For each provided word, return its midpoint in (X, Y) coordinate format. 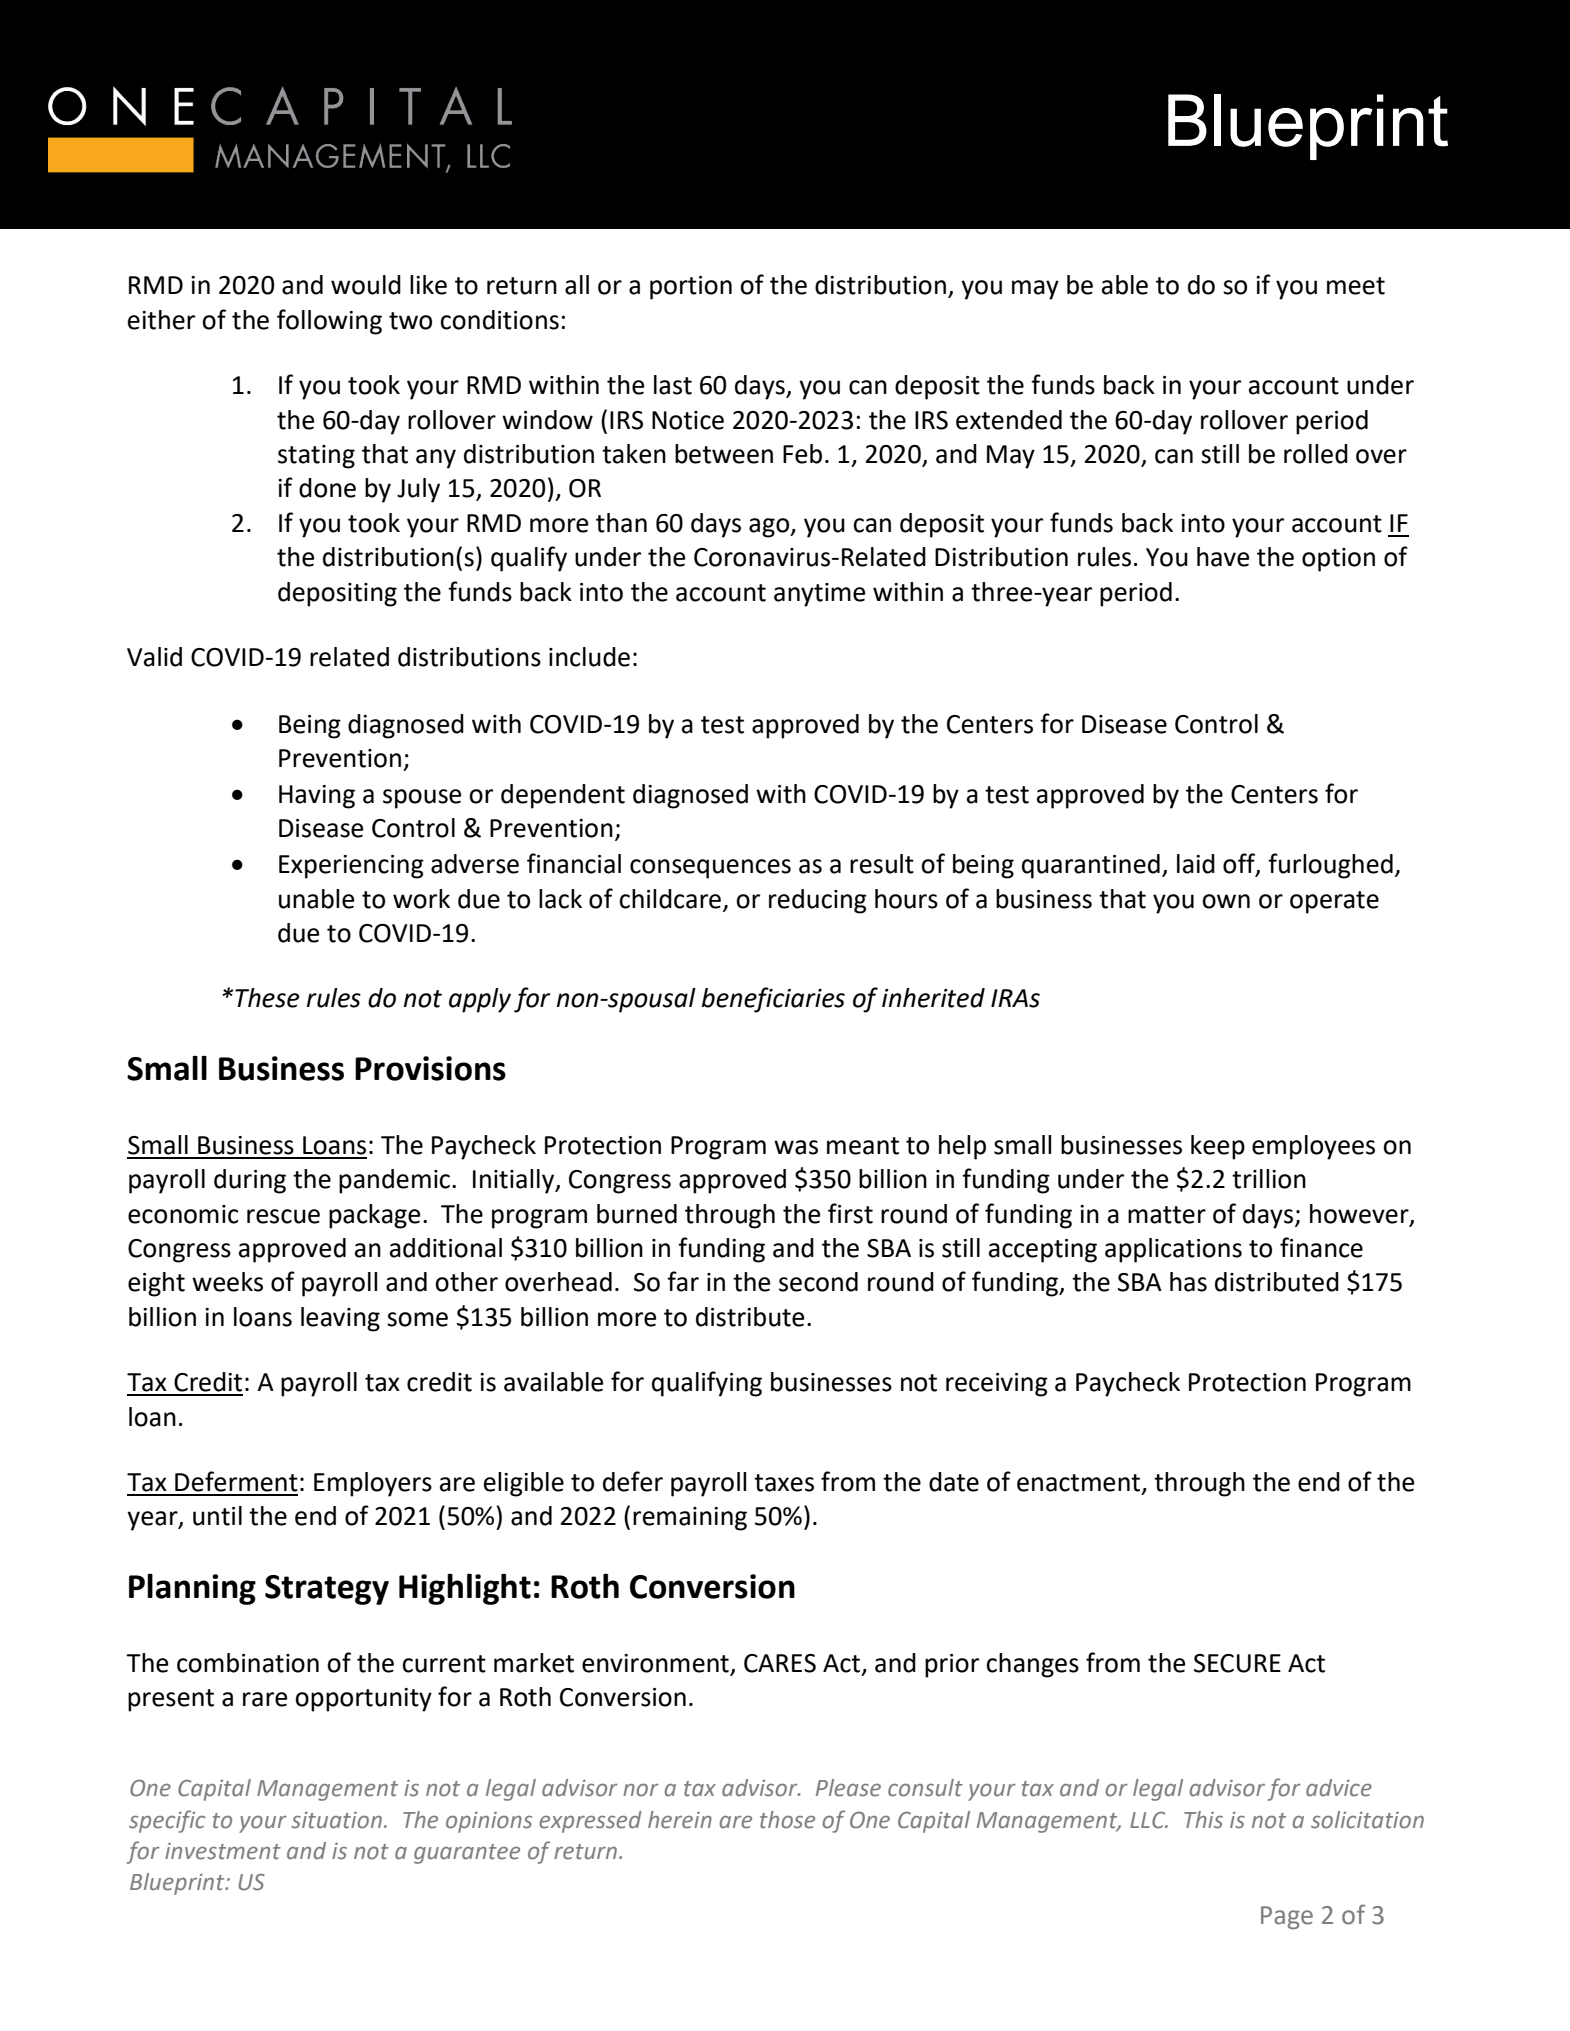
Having (317, 797)
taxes (784, 1483)
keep (1218, 1147)
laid (1196, 864)
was (796, 1147)
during (250, 1181)
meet (1356, 286)
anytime (819, 595)
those (787, 1820)
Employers (373, 1484)
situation (336, 1820)
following (329, 322)
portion (691, 288)
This (1203, 1820)
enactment (1080, 1484)
